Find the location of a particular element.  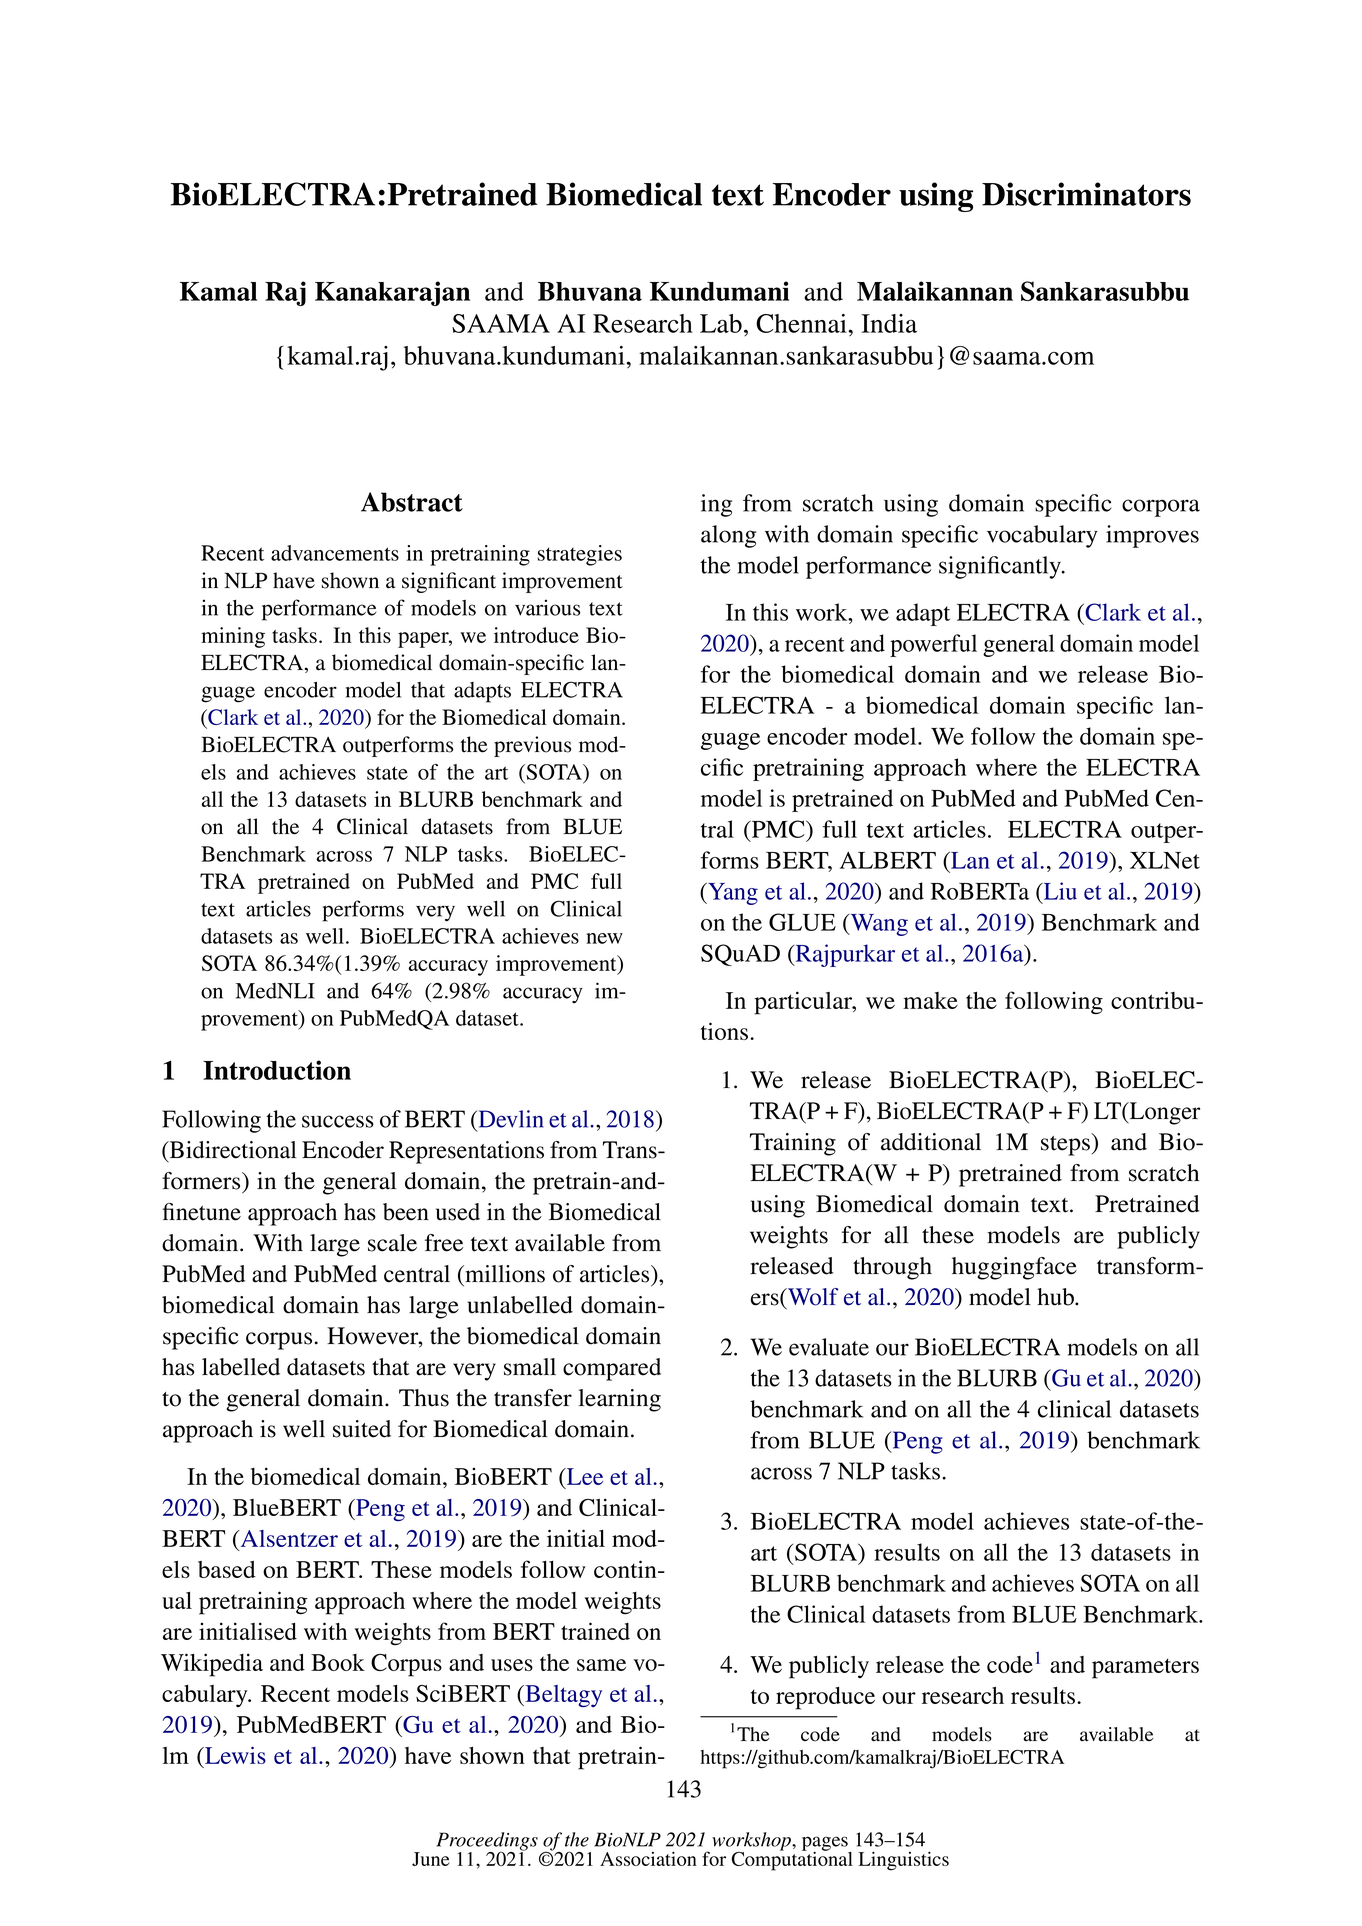

success is located at coordinates (338, 1121).
